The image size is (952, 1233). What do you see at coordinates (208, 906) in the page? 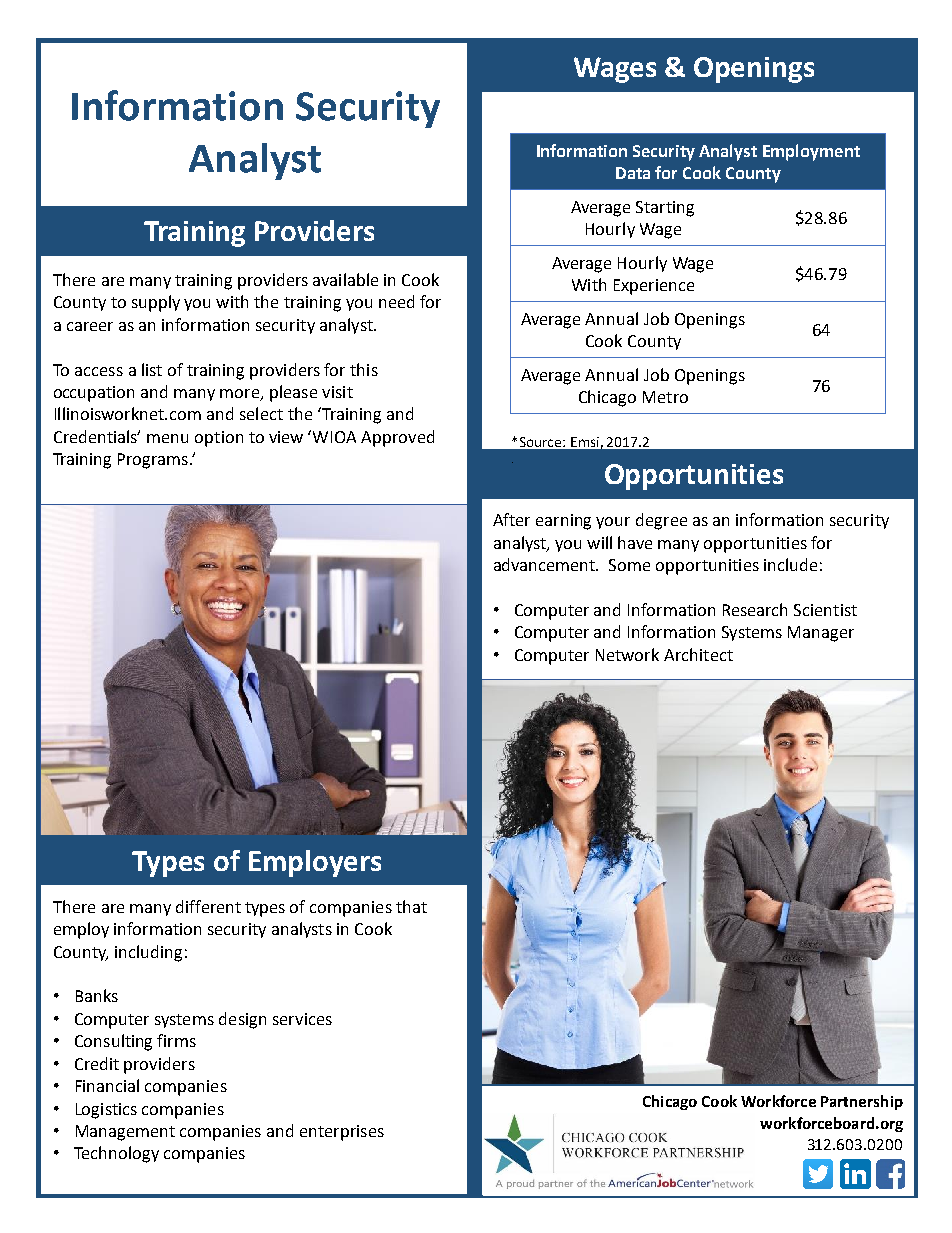
I see `different` at bounding box center [208, 906].
